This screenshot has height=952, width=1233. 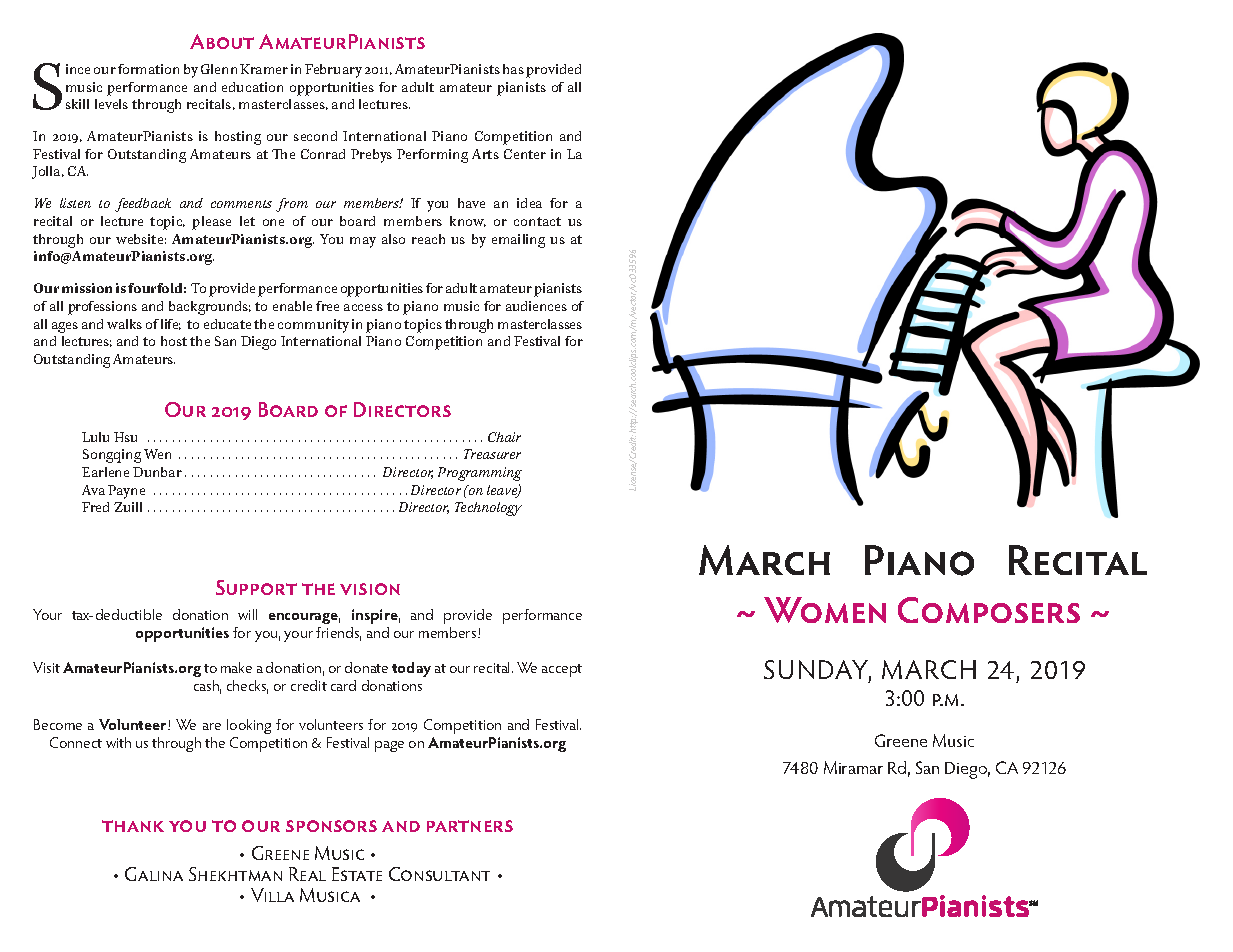 I want to click on Consultant, so click(x=439, y=874).
